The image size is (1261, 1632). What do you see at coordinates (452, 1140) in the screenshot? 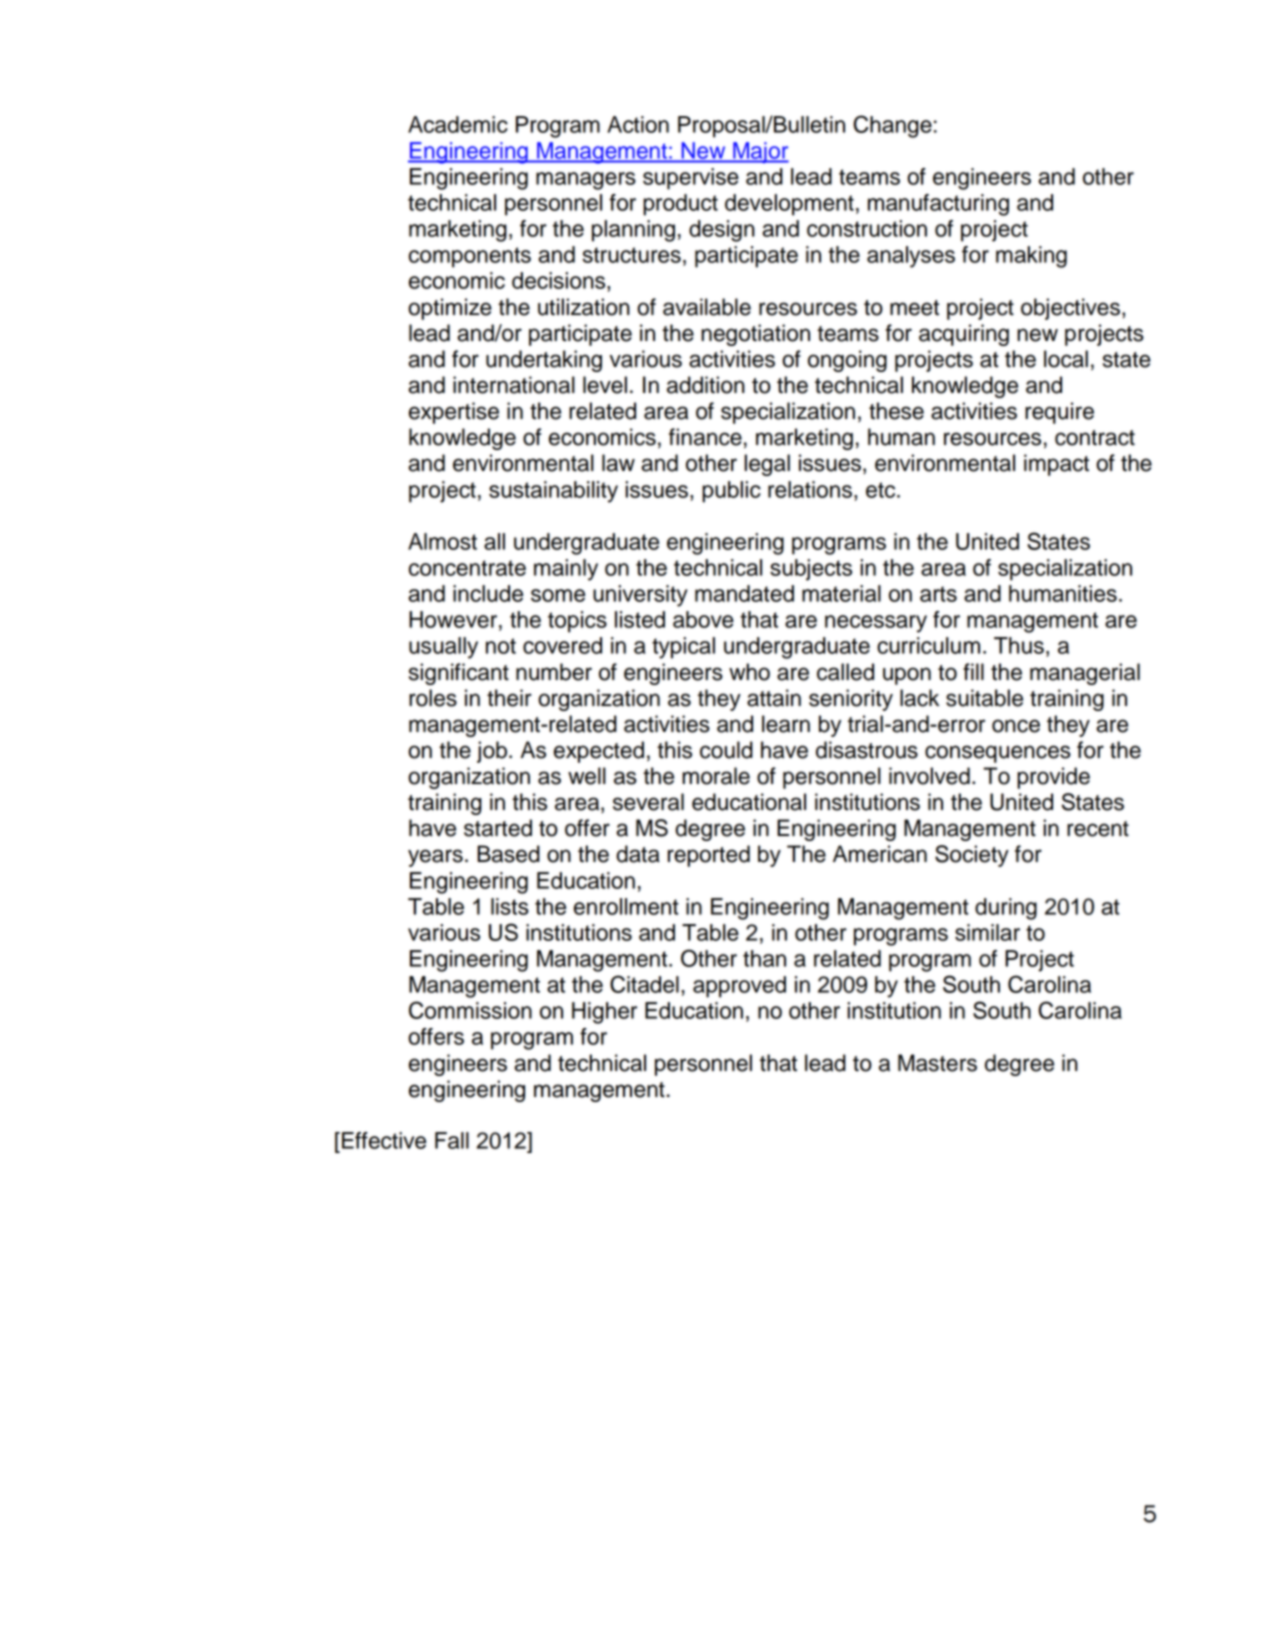
I see `Fall` at bounding box center [452, 1140].
